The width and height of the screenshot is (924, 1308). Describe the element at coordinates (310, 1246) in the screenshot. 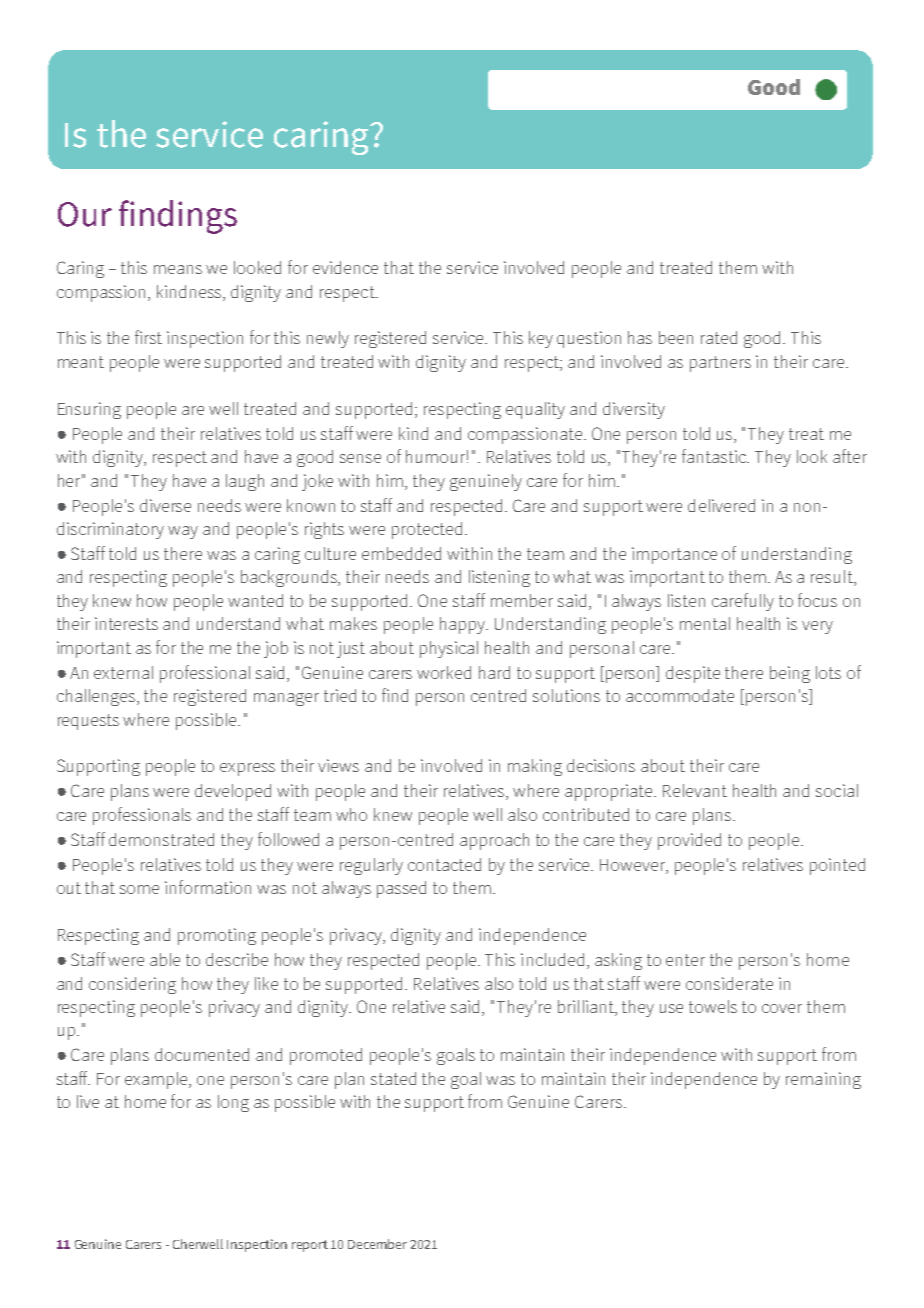

I see `report` at that location.
